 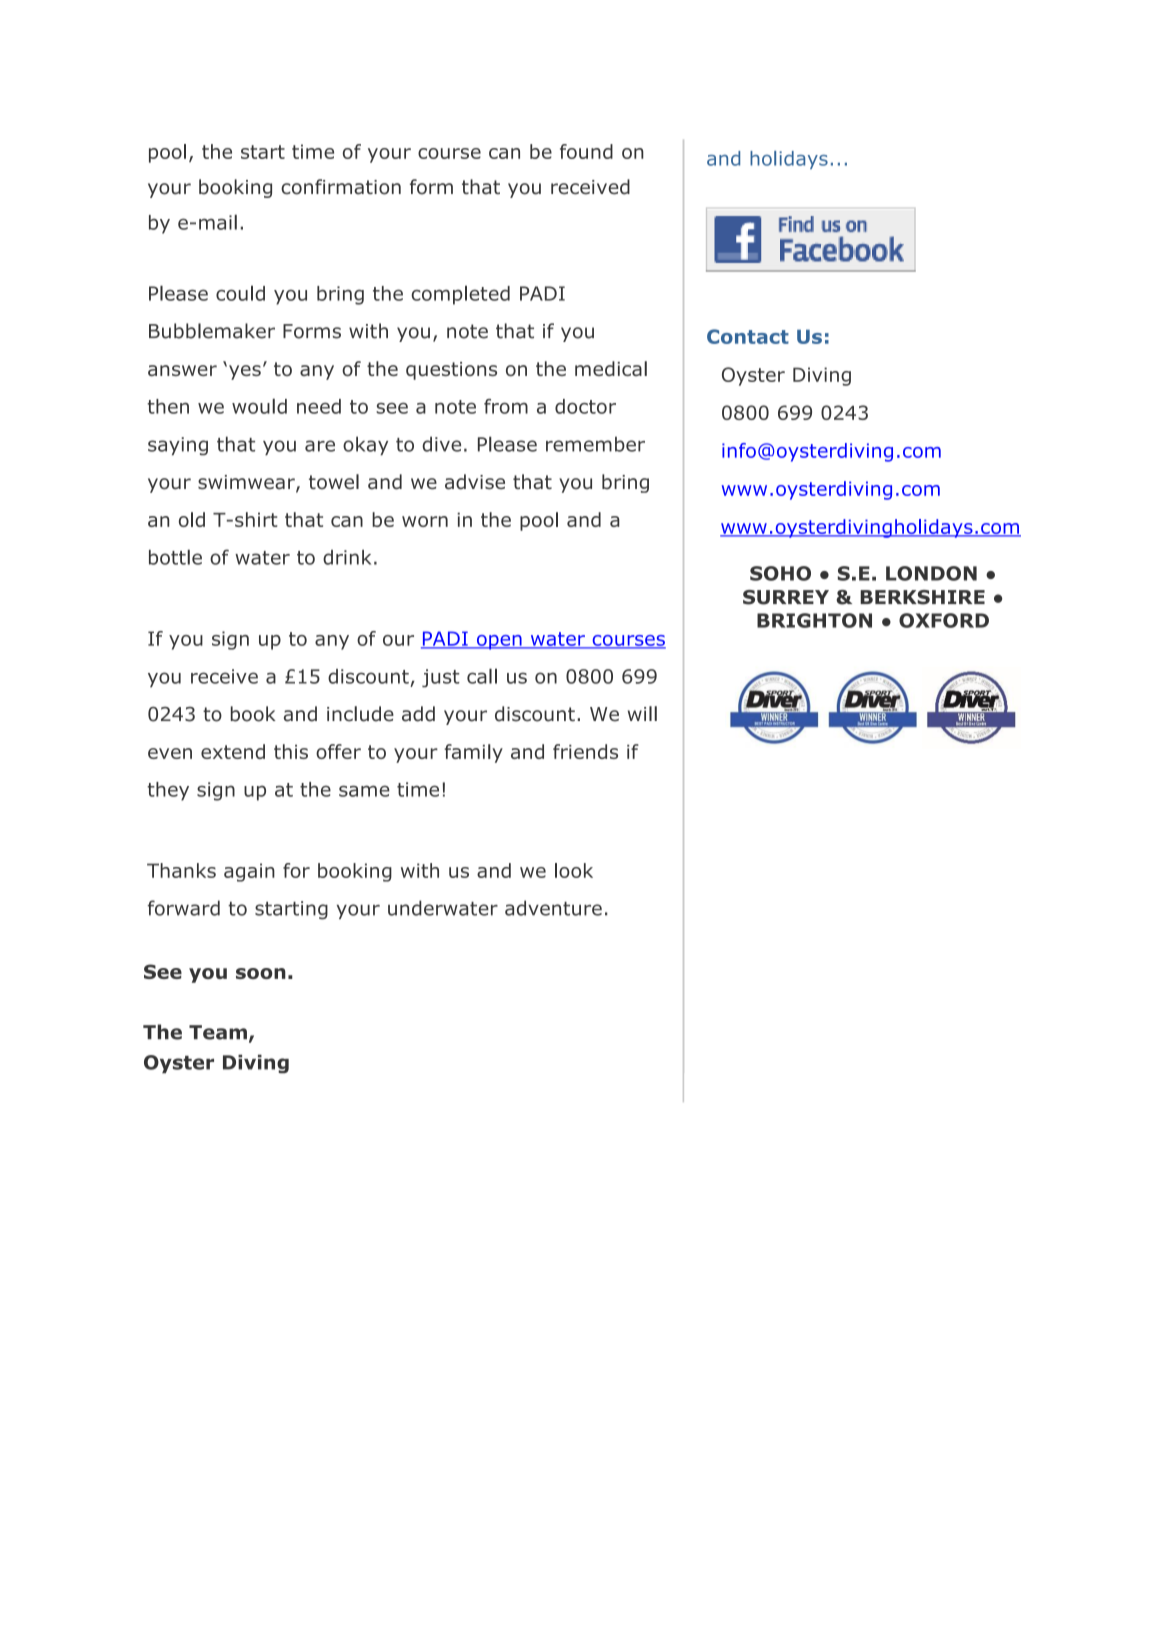 What do you see at coordinates (341, 187) in the document?
I see `confirmation` at bounding box center [341, 187].
